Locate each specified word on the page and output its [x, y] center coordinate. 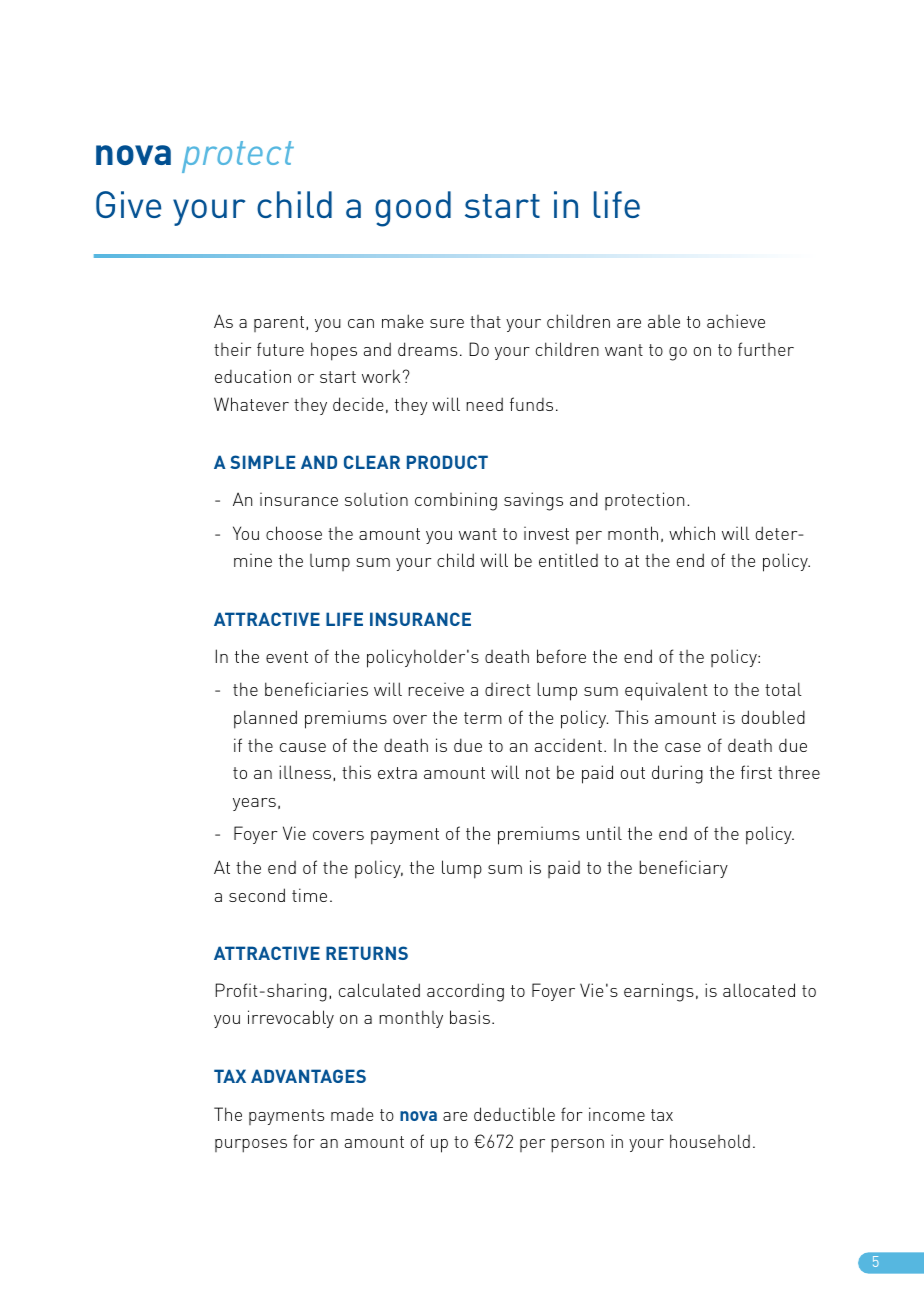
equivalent [666, 691]
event [287, 657]
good [413, 209]
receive [436, 689]
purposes [251, 1146]
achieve [736, 321]
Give [128, 204]
